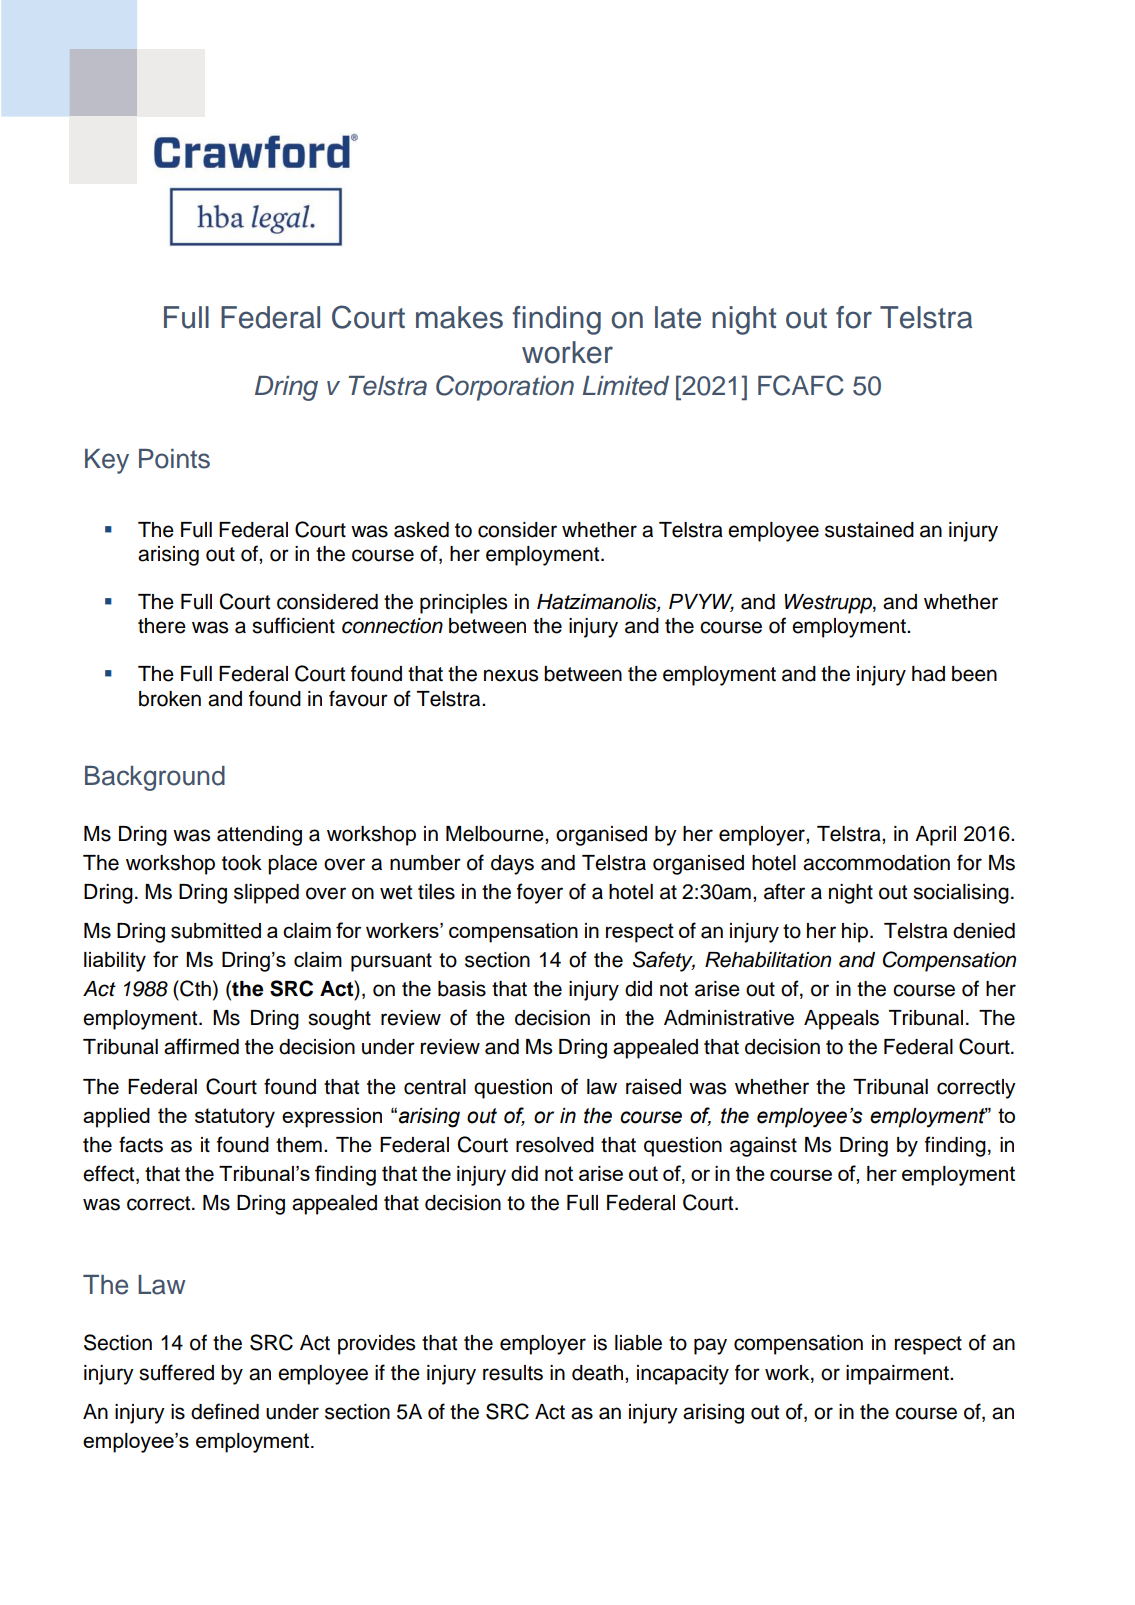  I want to click on affirmed, so click(201, 1046).
